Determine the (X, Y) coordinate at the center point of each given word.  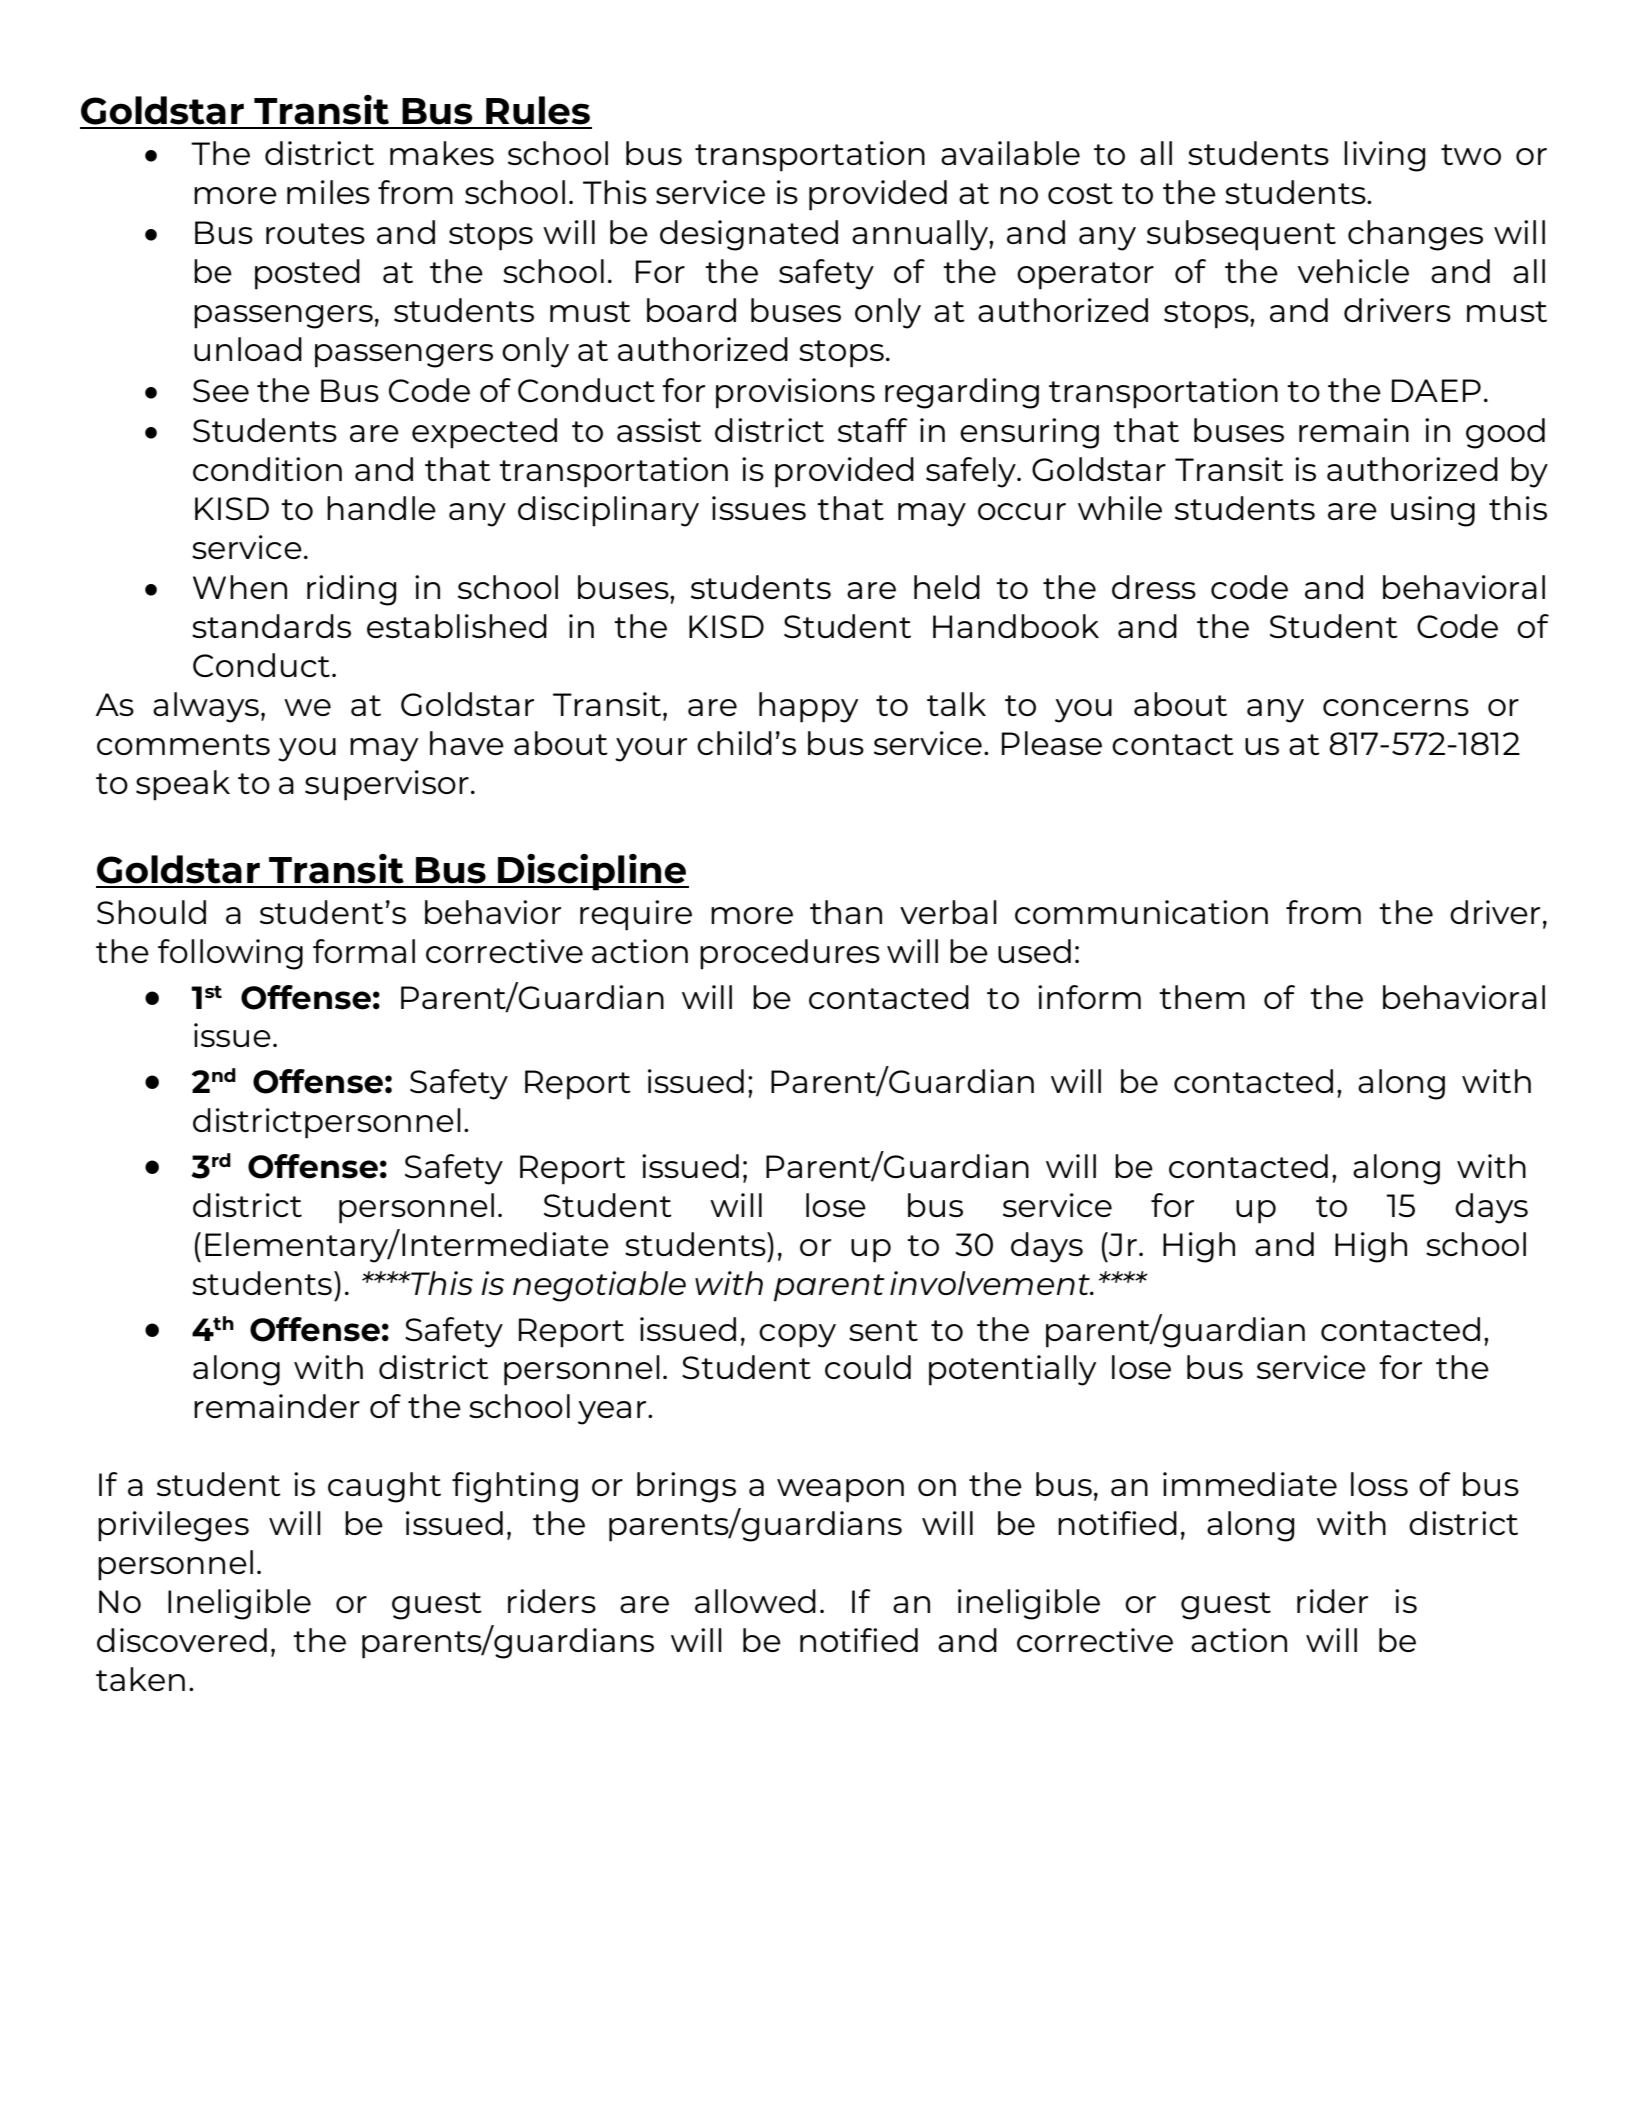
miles (328, 192)
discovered (182, 1640)
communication (1141, 912)
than (846, 912)
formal (364, 951)
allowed (755, 1601)
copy (797, 1336)
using (1433, 511)
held (947, 587)
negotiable (599, 1286)
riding (351, 590)
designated (749, 235)
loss (1379, 1484)
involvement (991, 1283)
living (1384, 156)
